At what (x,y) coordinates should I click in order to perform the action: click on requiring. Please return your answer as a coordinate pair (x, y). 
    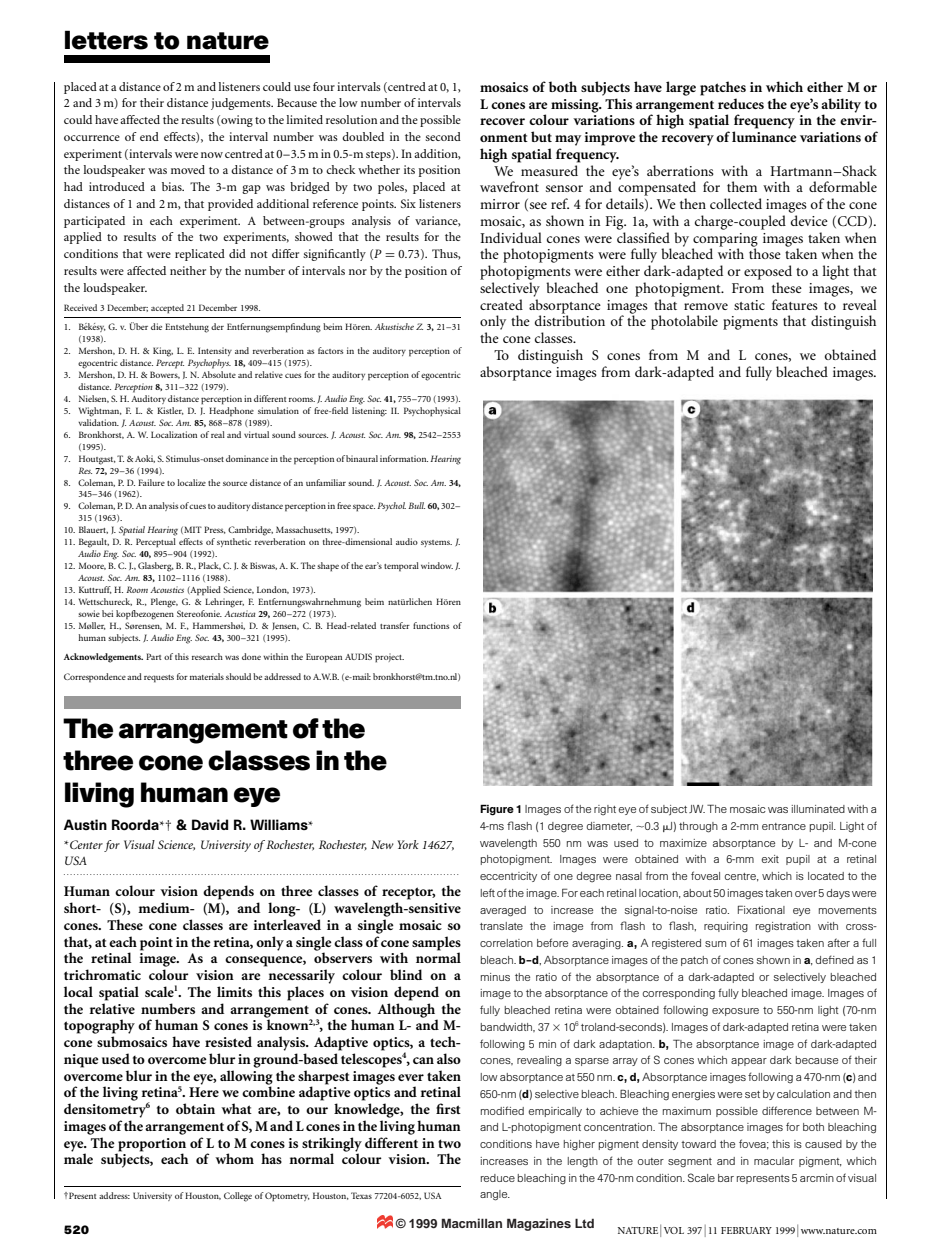
    Looking at the image, I should click on (726, 927).
